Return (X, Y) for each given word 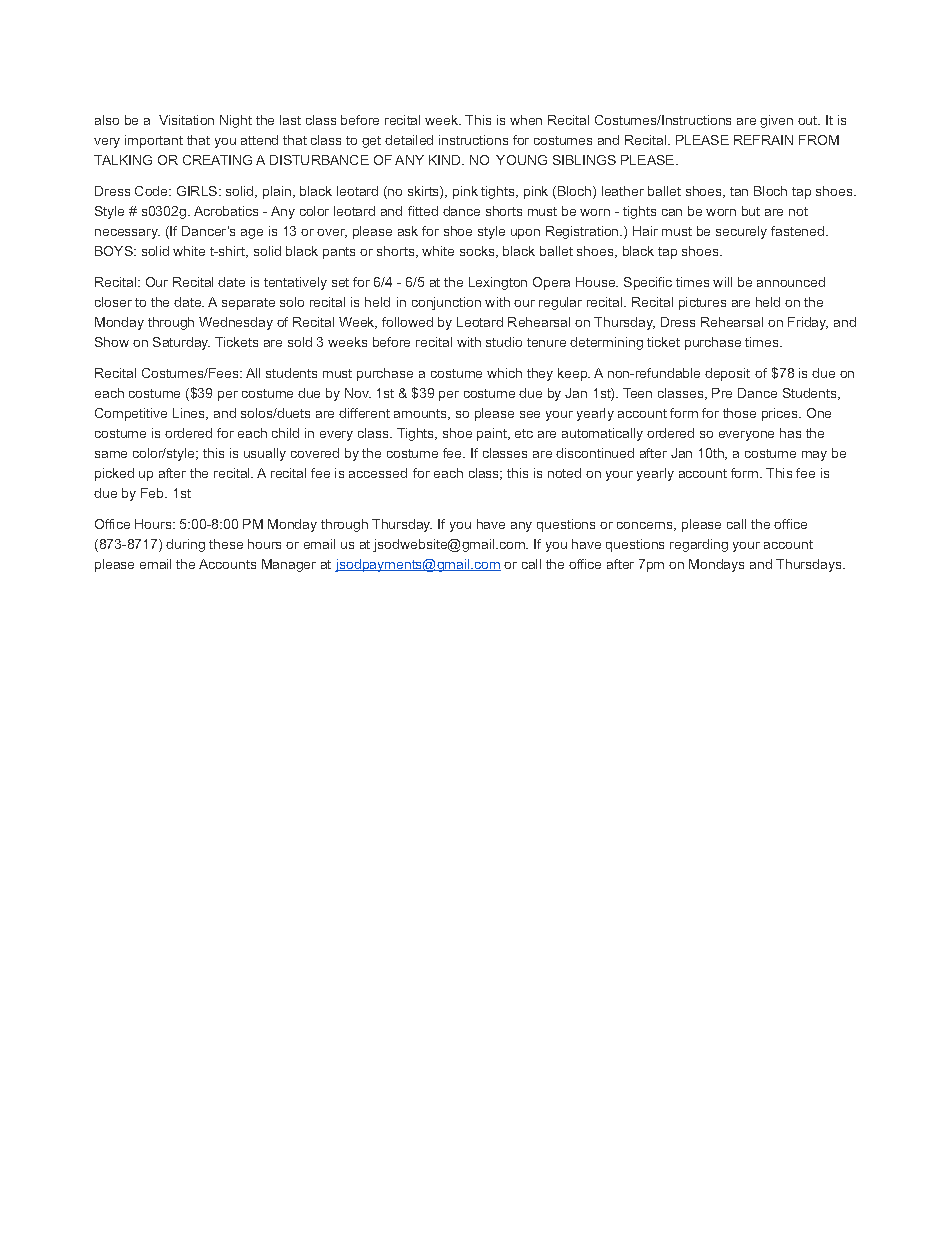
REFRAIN (763, 140)
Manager (289, 565)
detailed (409, 140)
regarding (699, 545)
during (185, 545)
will (722, 282)
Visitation (186, 120)
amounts (421, 414)
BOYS (115, 251)
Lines (190, 414)
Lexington (498, 283)
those (739, 413)
